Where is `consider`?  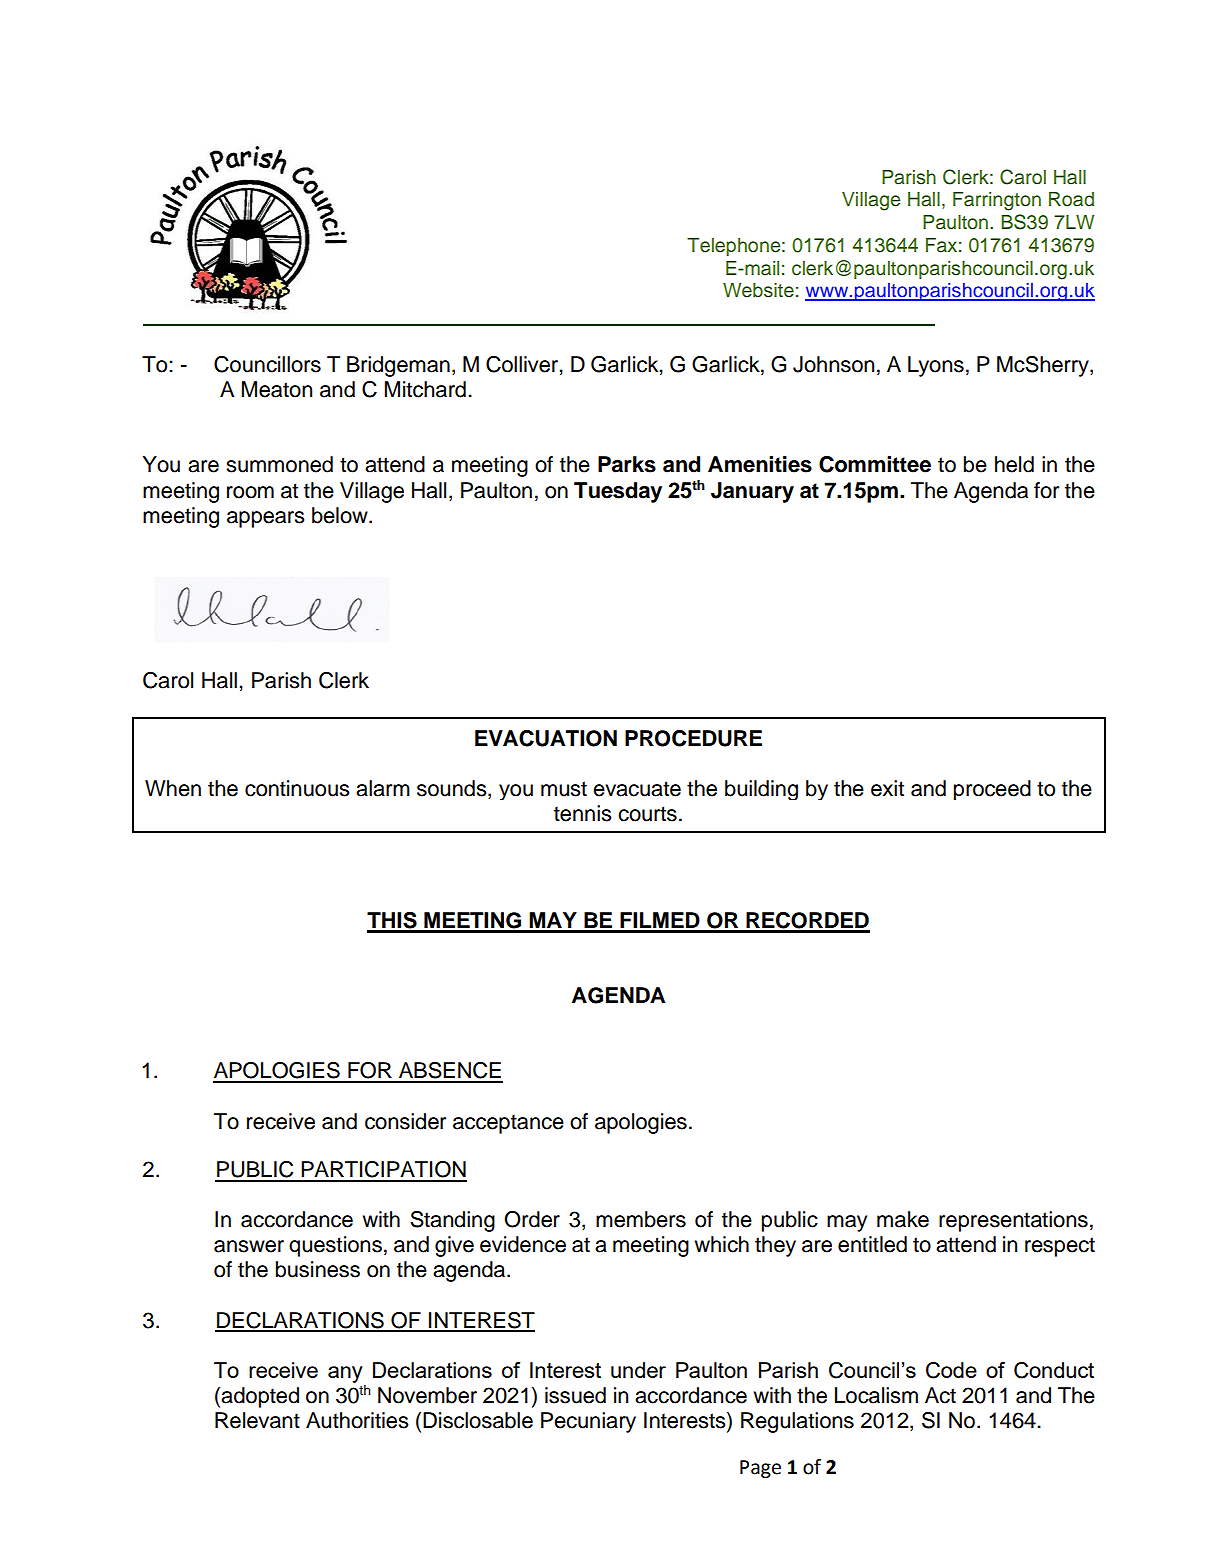
consider is located at coordinates (405, 1121).
